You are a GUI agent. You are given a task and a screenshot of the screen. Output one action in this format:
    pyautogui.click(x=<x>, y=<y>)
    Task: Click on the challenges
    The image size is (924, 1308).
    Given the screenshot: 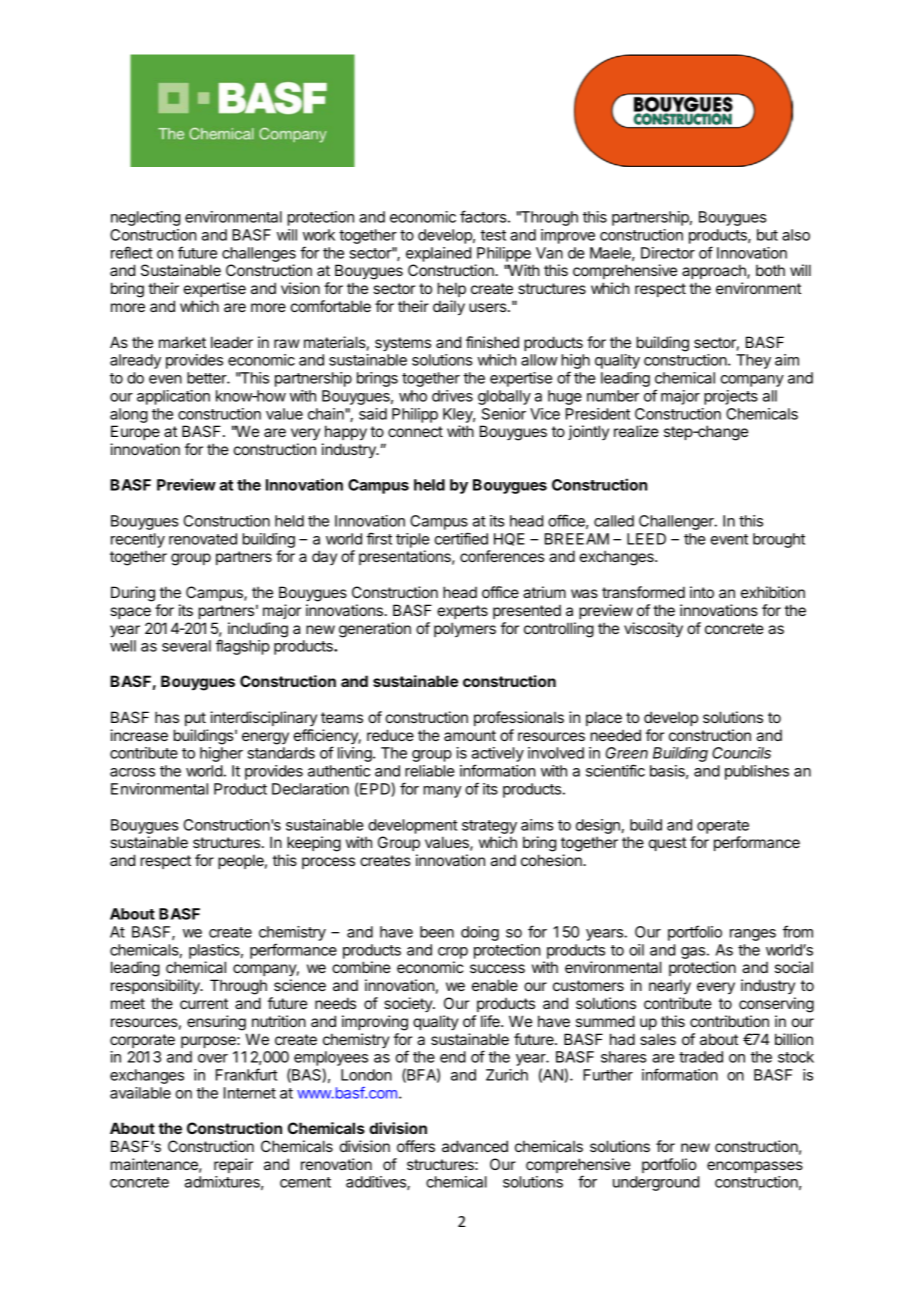 What is the action you would take?
    pyautogui.click(x=259, y=254)
